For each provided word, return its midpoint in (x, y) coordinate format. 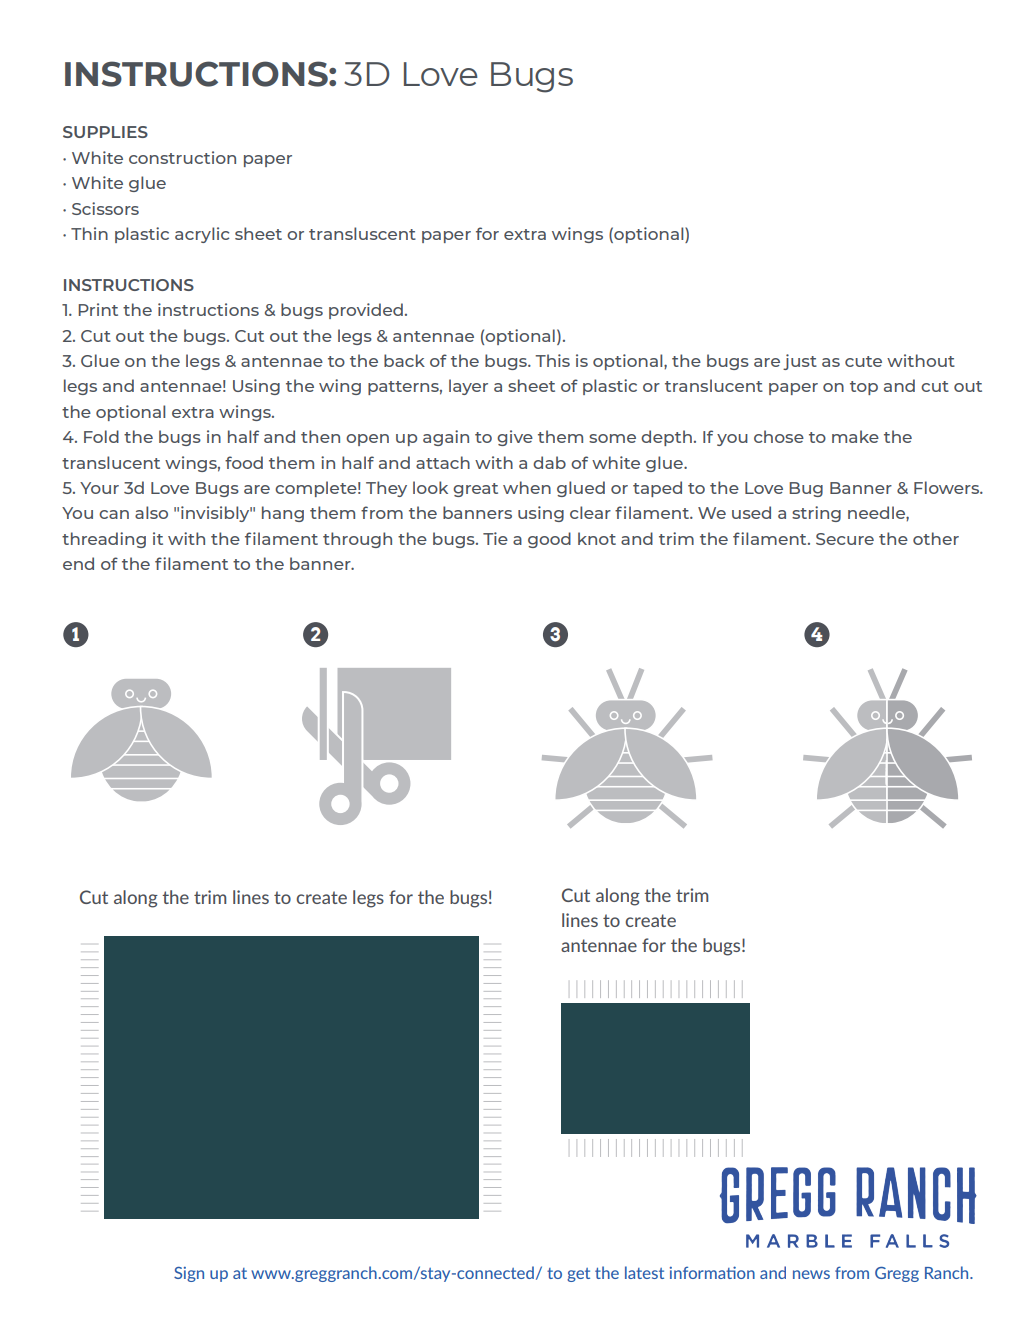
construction (182, 157)
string (816, 514)
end (78, 563)
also (151, 512)
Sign (189, 1274)
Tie (495, 538)
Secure (845, 539)
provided (366, 311)
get (578, 1275)
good (549, 540)
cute (863, 361)
